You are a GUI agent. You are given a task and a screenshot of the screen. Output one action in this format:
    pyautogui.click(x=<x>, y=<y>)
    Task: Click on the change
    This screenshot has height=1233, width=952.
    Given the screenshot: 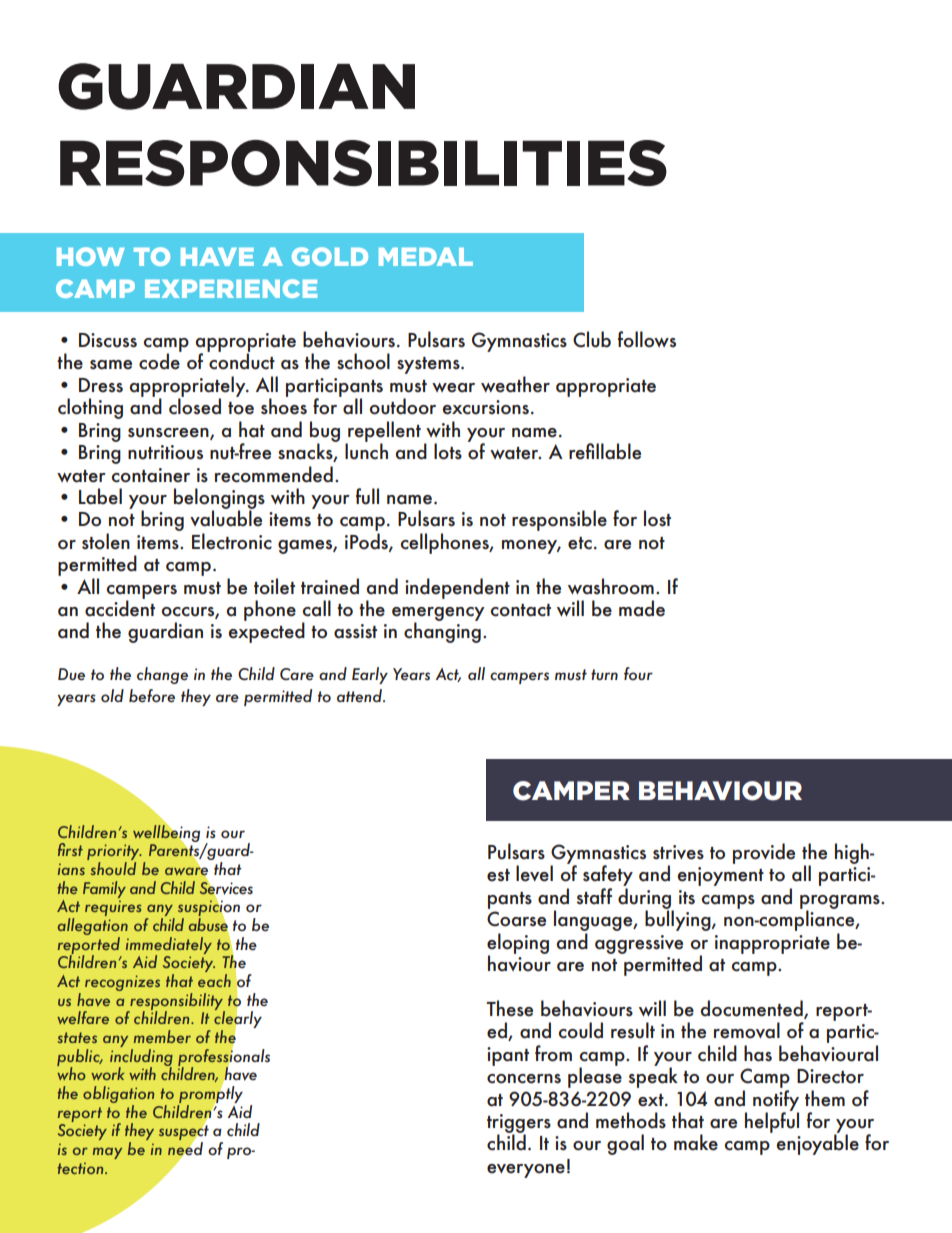 What is the action you would take?
    pyautogui.click(x=162, y=675)
